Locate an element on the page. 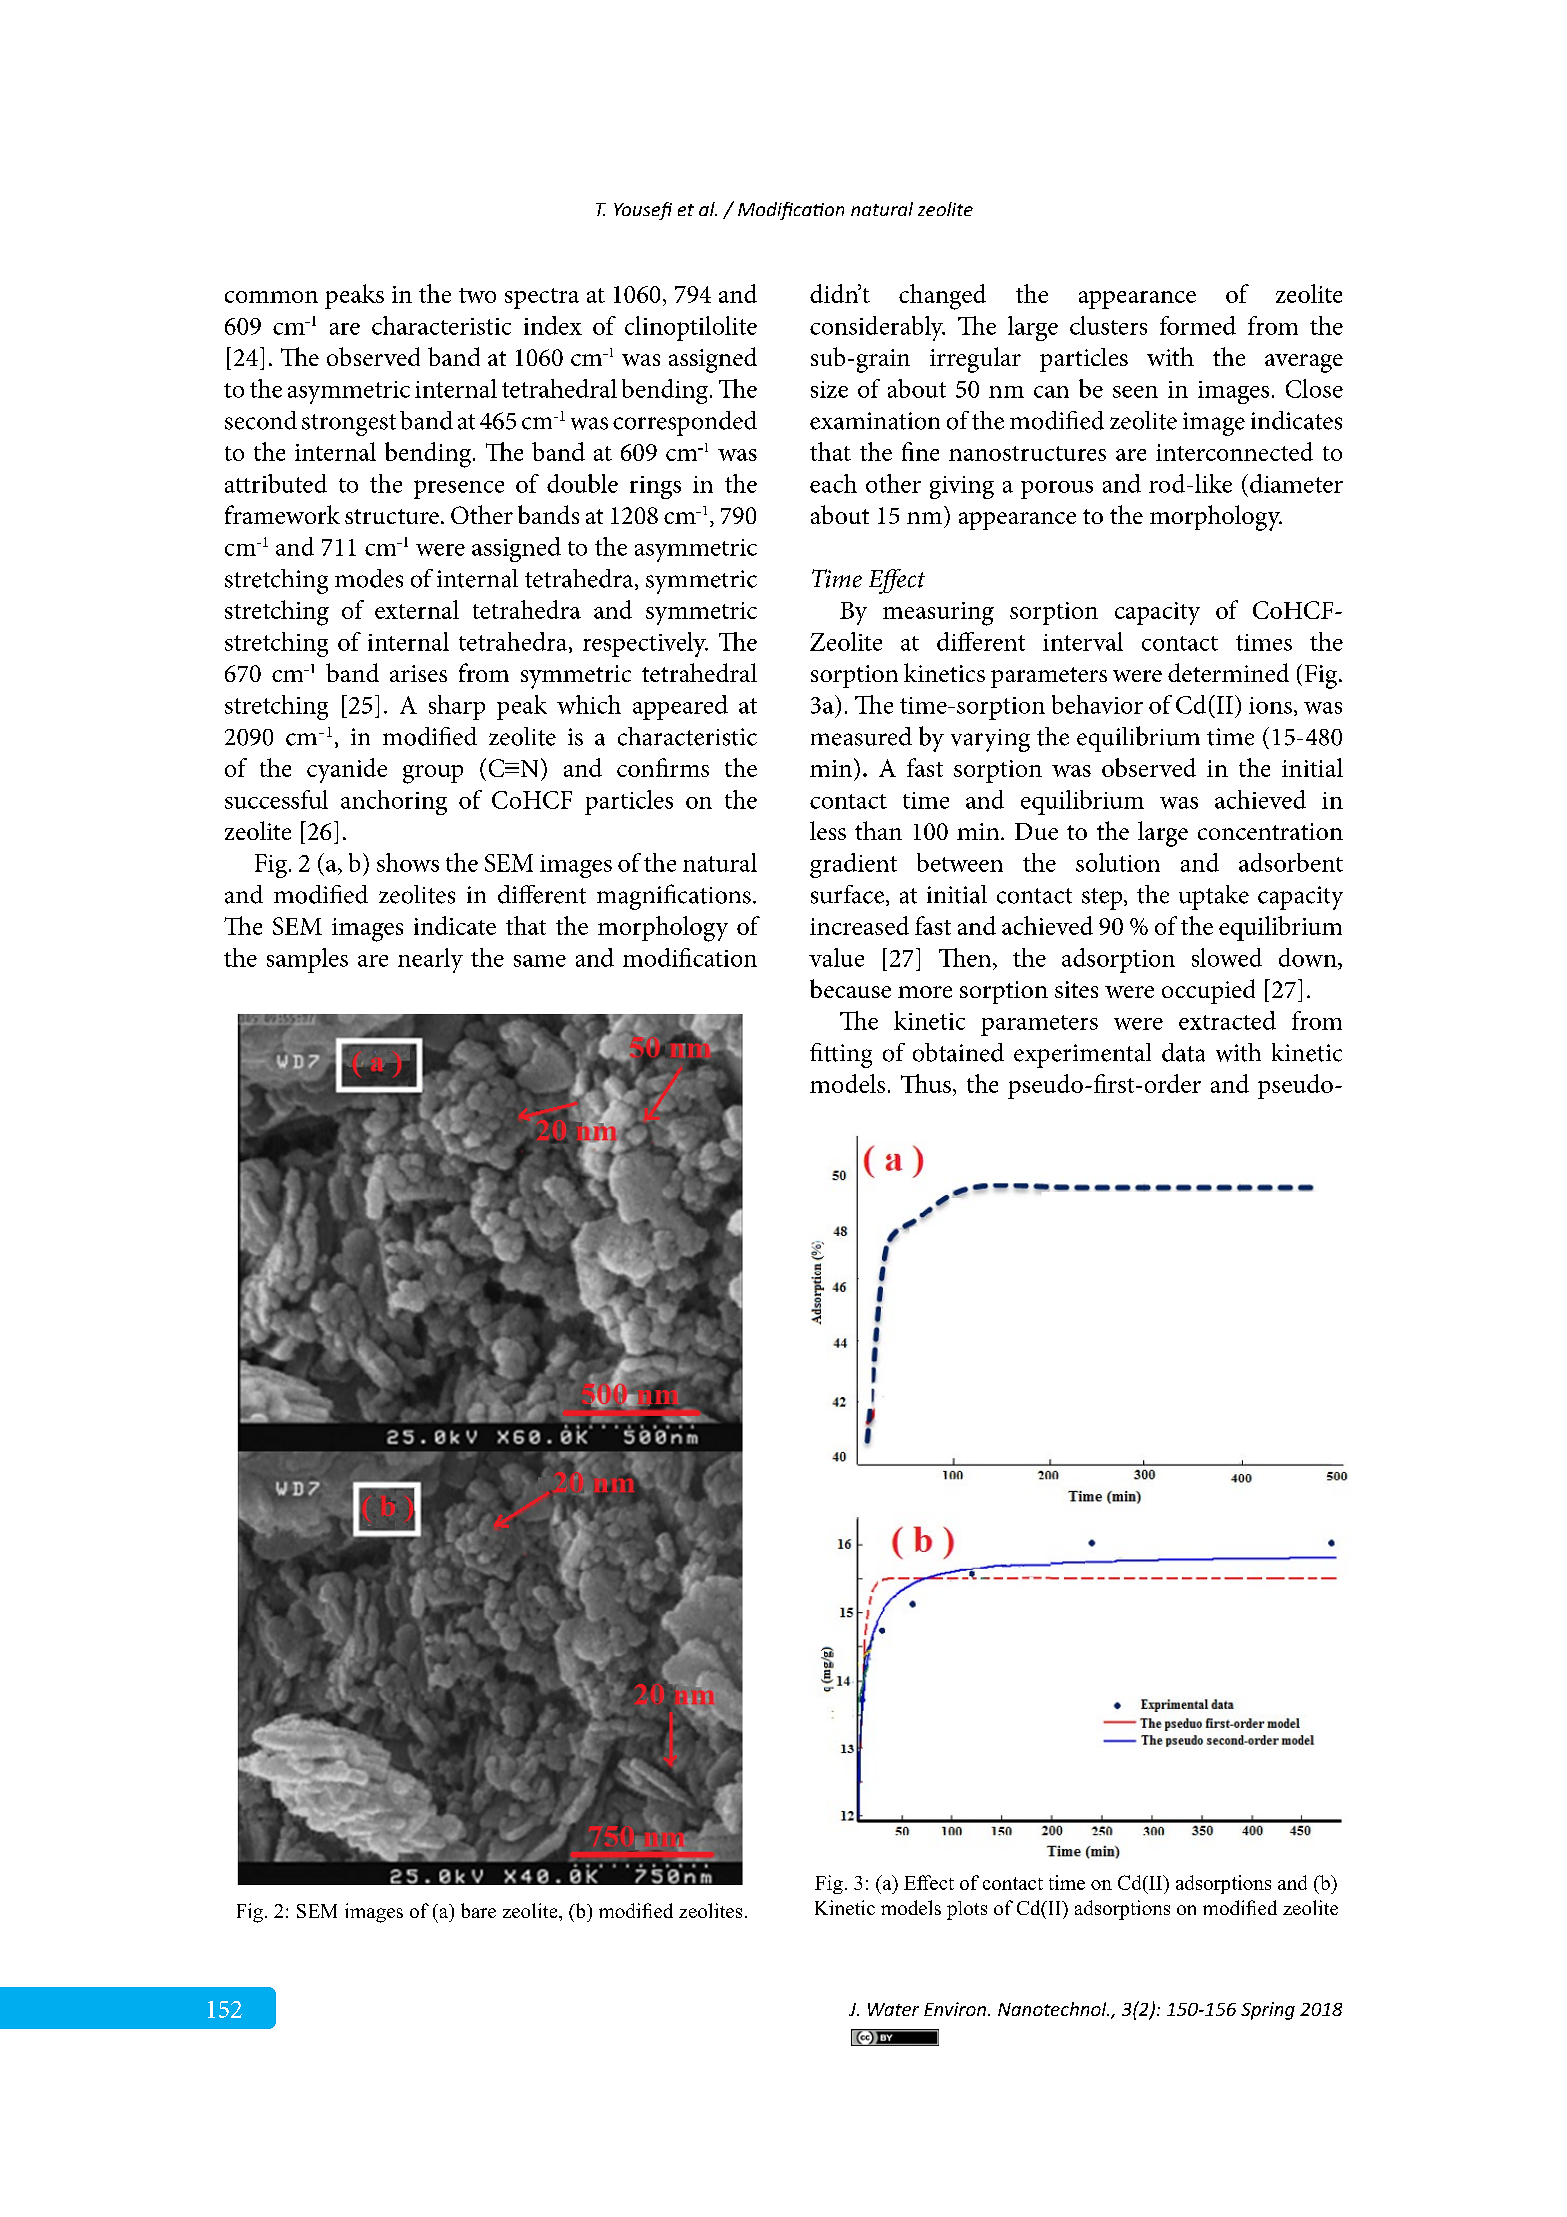  Thus is located at coordinates (926, 1083).
